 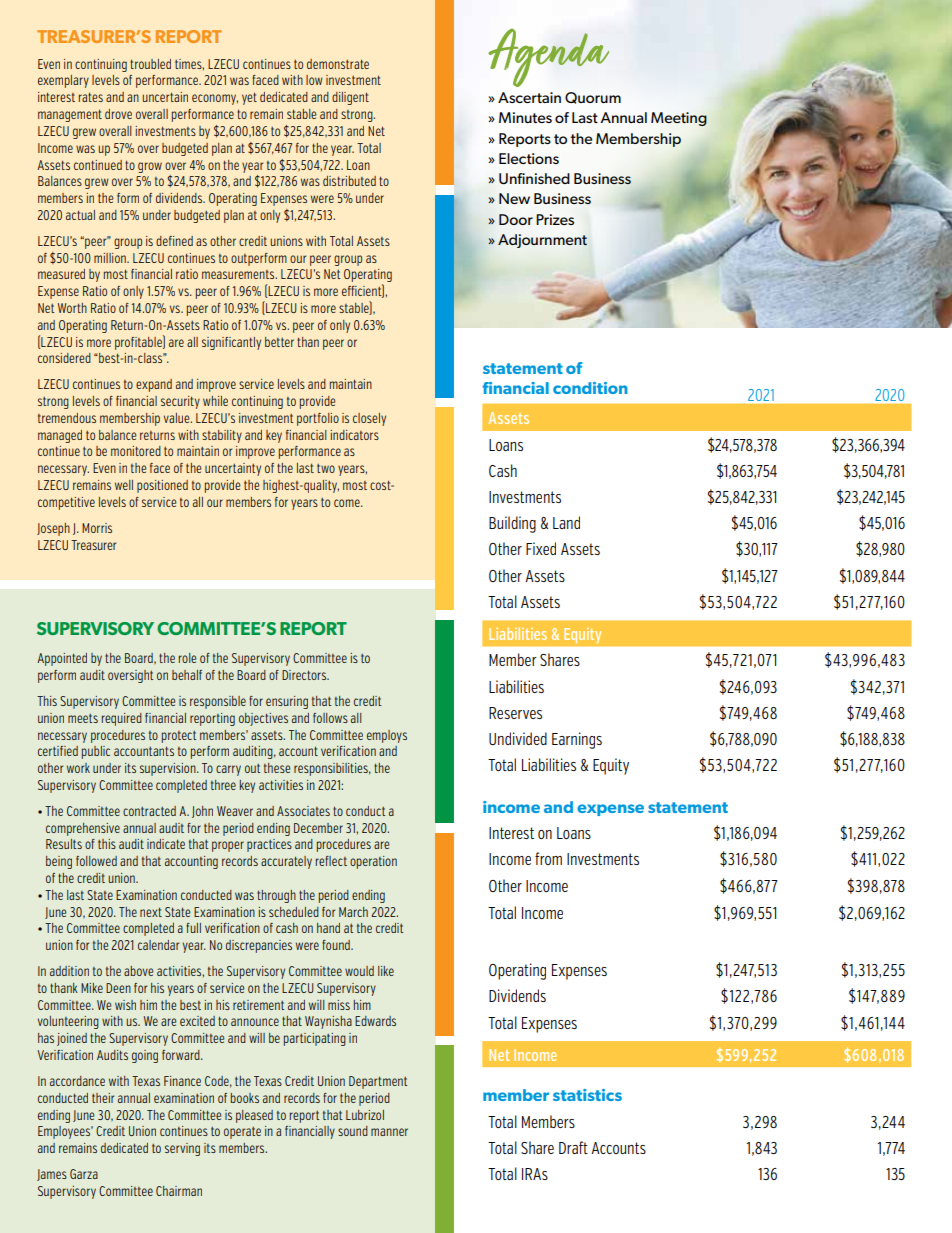 I want to click on Draft, so click(x=573, y=1147).
